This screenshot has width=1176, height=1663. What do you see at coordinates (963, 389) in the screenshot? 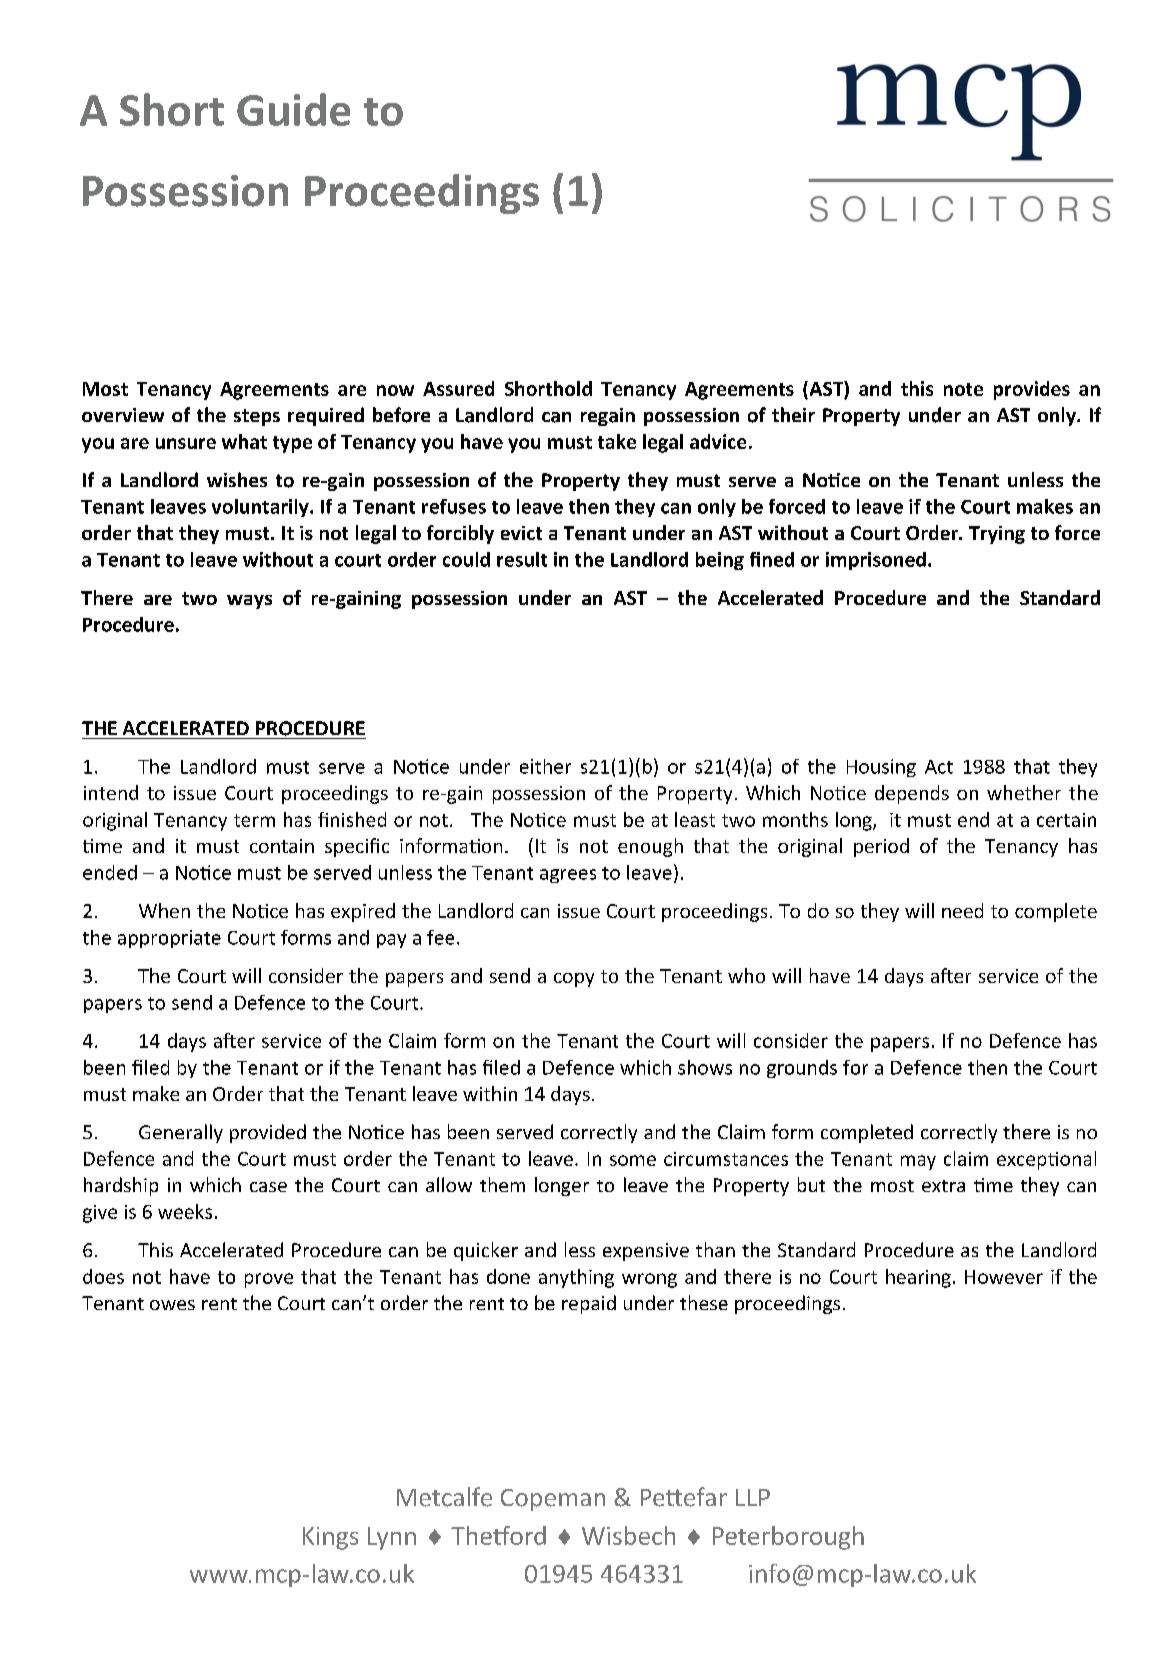
I see `note` at bounding box center [963, 389].
